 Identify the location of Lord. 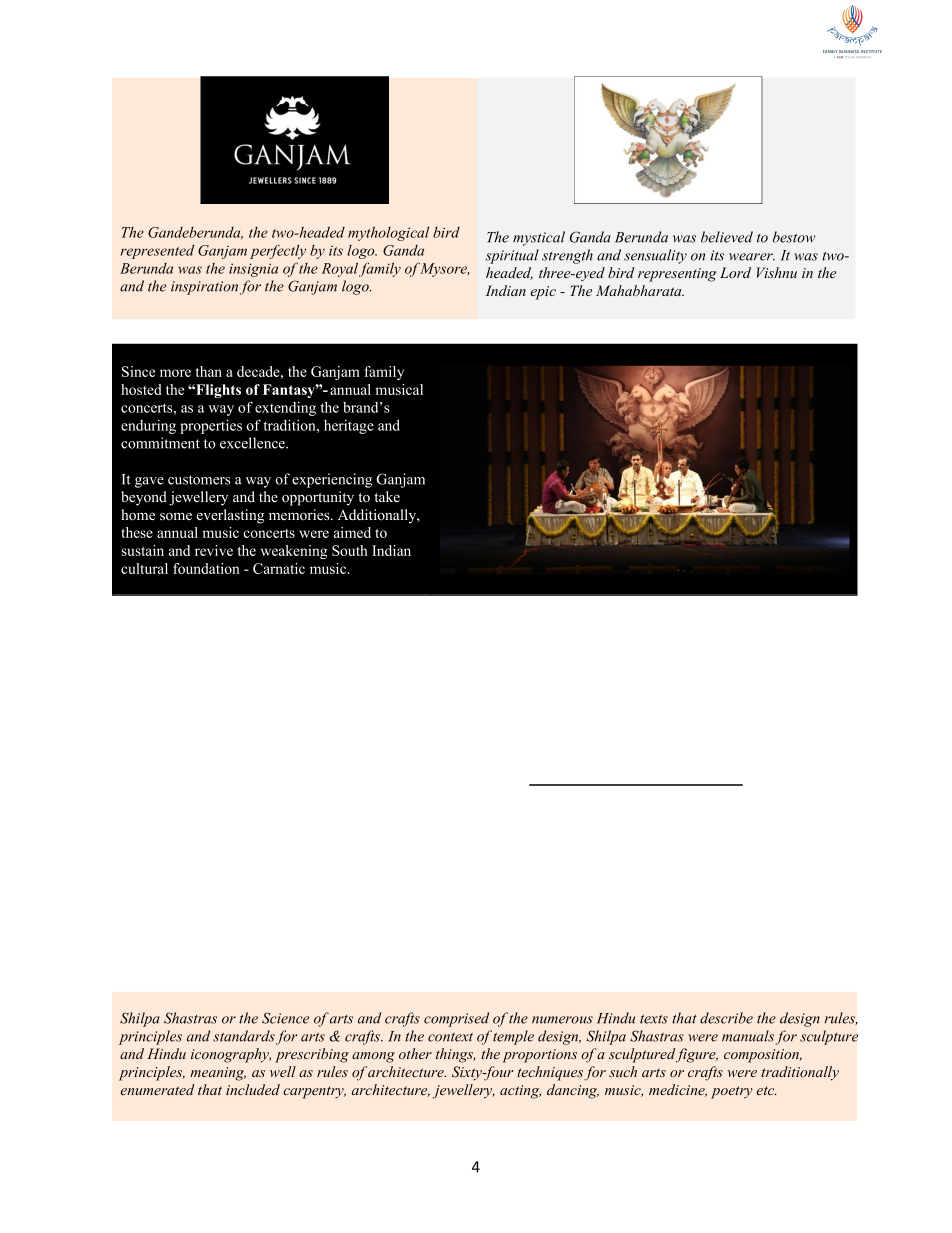
(735, 272).
